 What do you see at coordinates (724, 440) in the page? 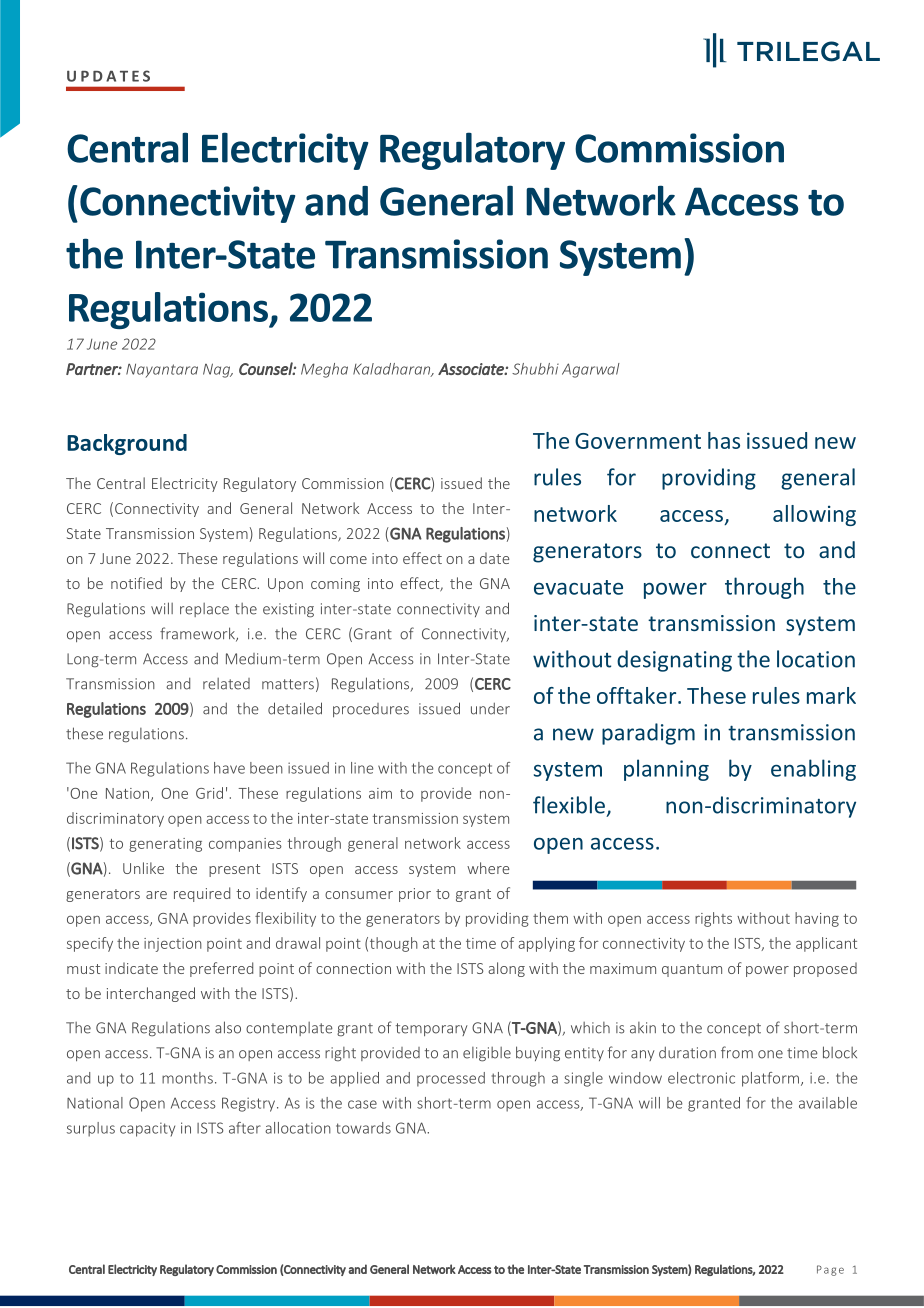
I see `has` at bounding box center [724, 440].
